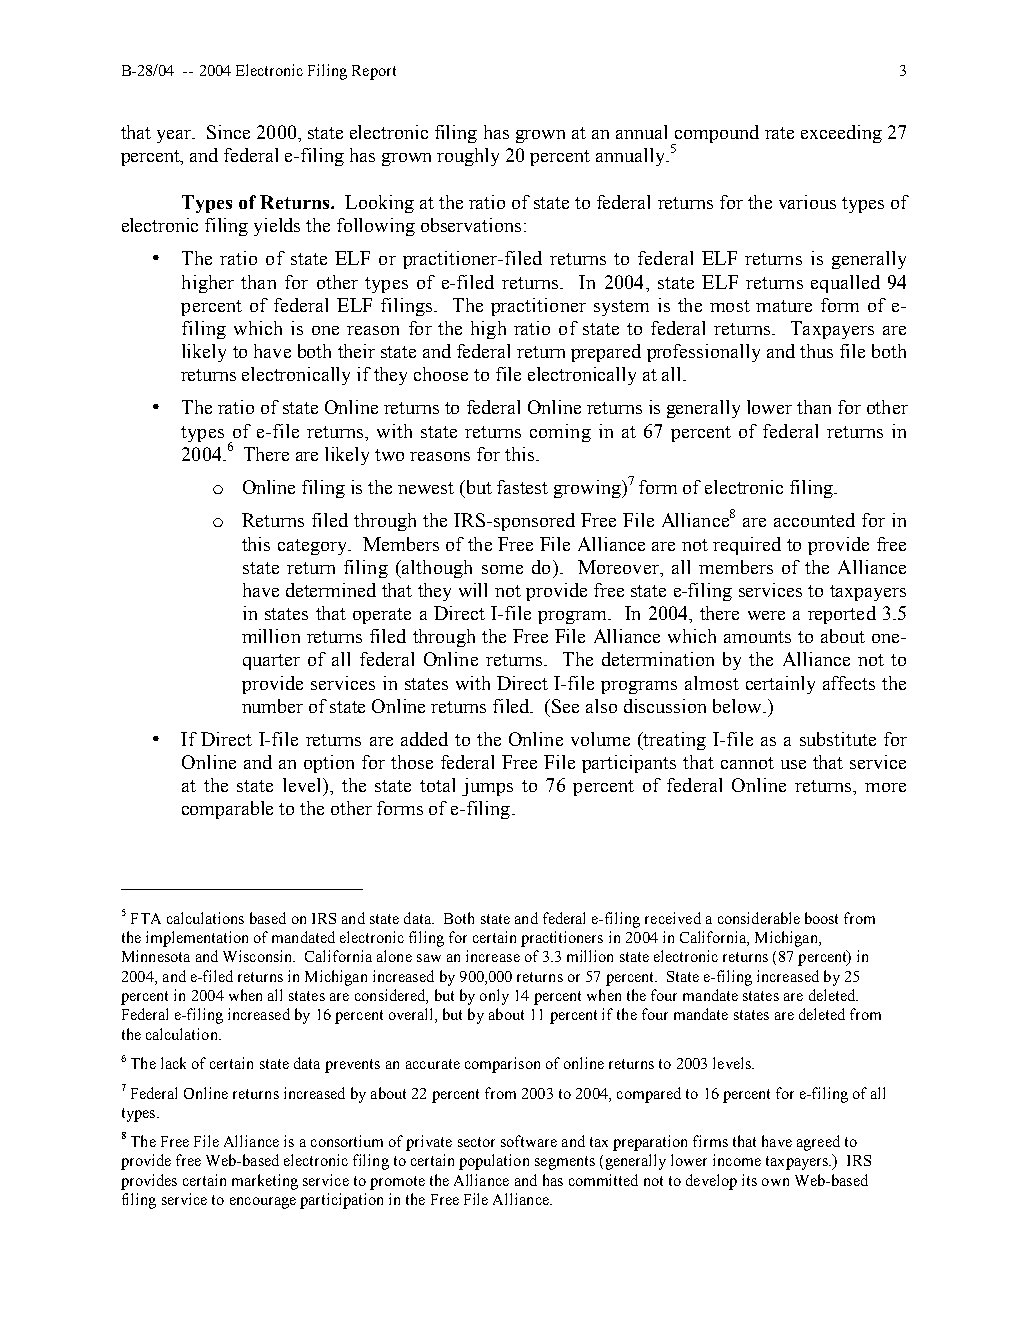 The width and height of the screenshot is (1028, 1330). What do you see at coordinates (429, 958) in the screenshot?
I see `saw` at bounding box center [429, 958].
